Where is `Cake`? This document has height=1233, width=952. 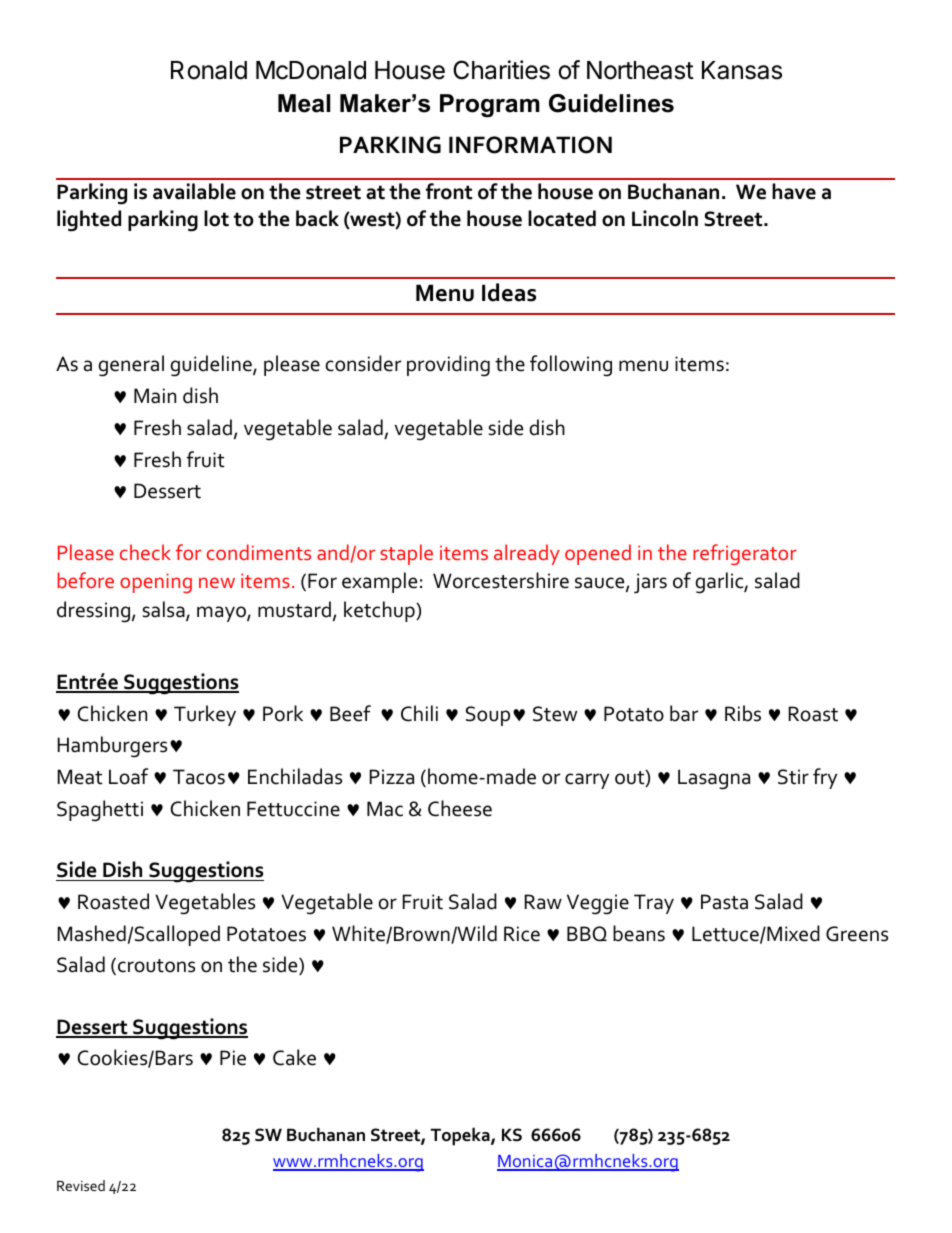 Cake is located at coordinates (294, 1057).
